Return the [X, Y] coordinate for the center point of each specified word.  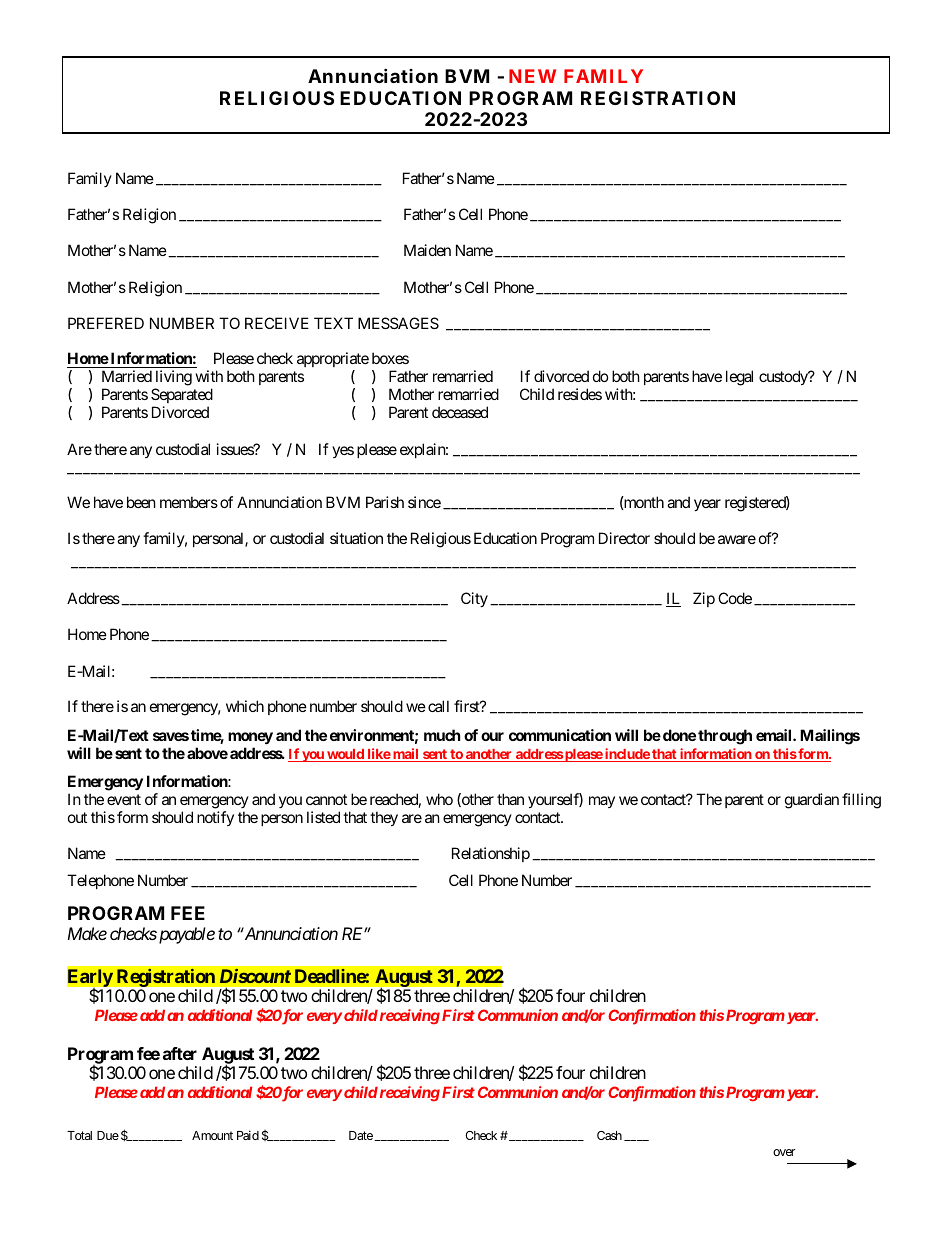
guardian [812, 801]
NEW [532, 76]
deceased [460, 412]
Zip [704, 599]
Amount [212, 1135]
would [345, 755]
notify [215, 818]
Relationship [491, 854]
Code [735, 598]
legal [739, 378]
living [173, 379]
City [474, 599]
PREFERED [106, 323]
